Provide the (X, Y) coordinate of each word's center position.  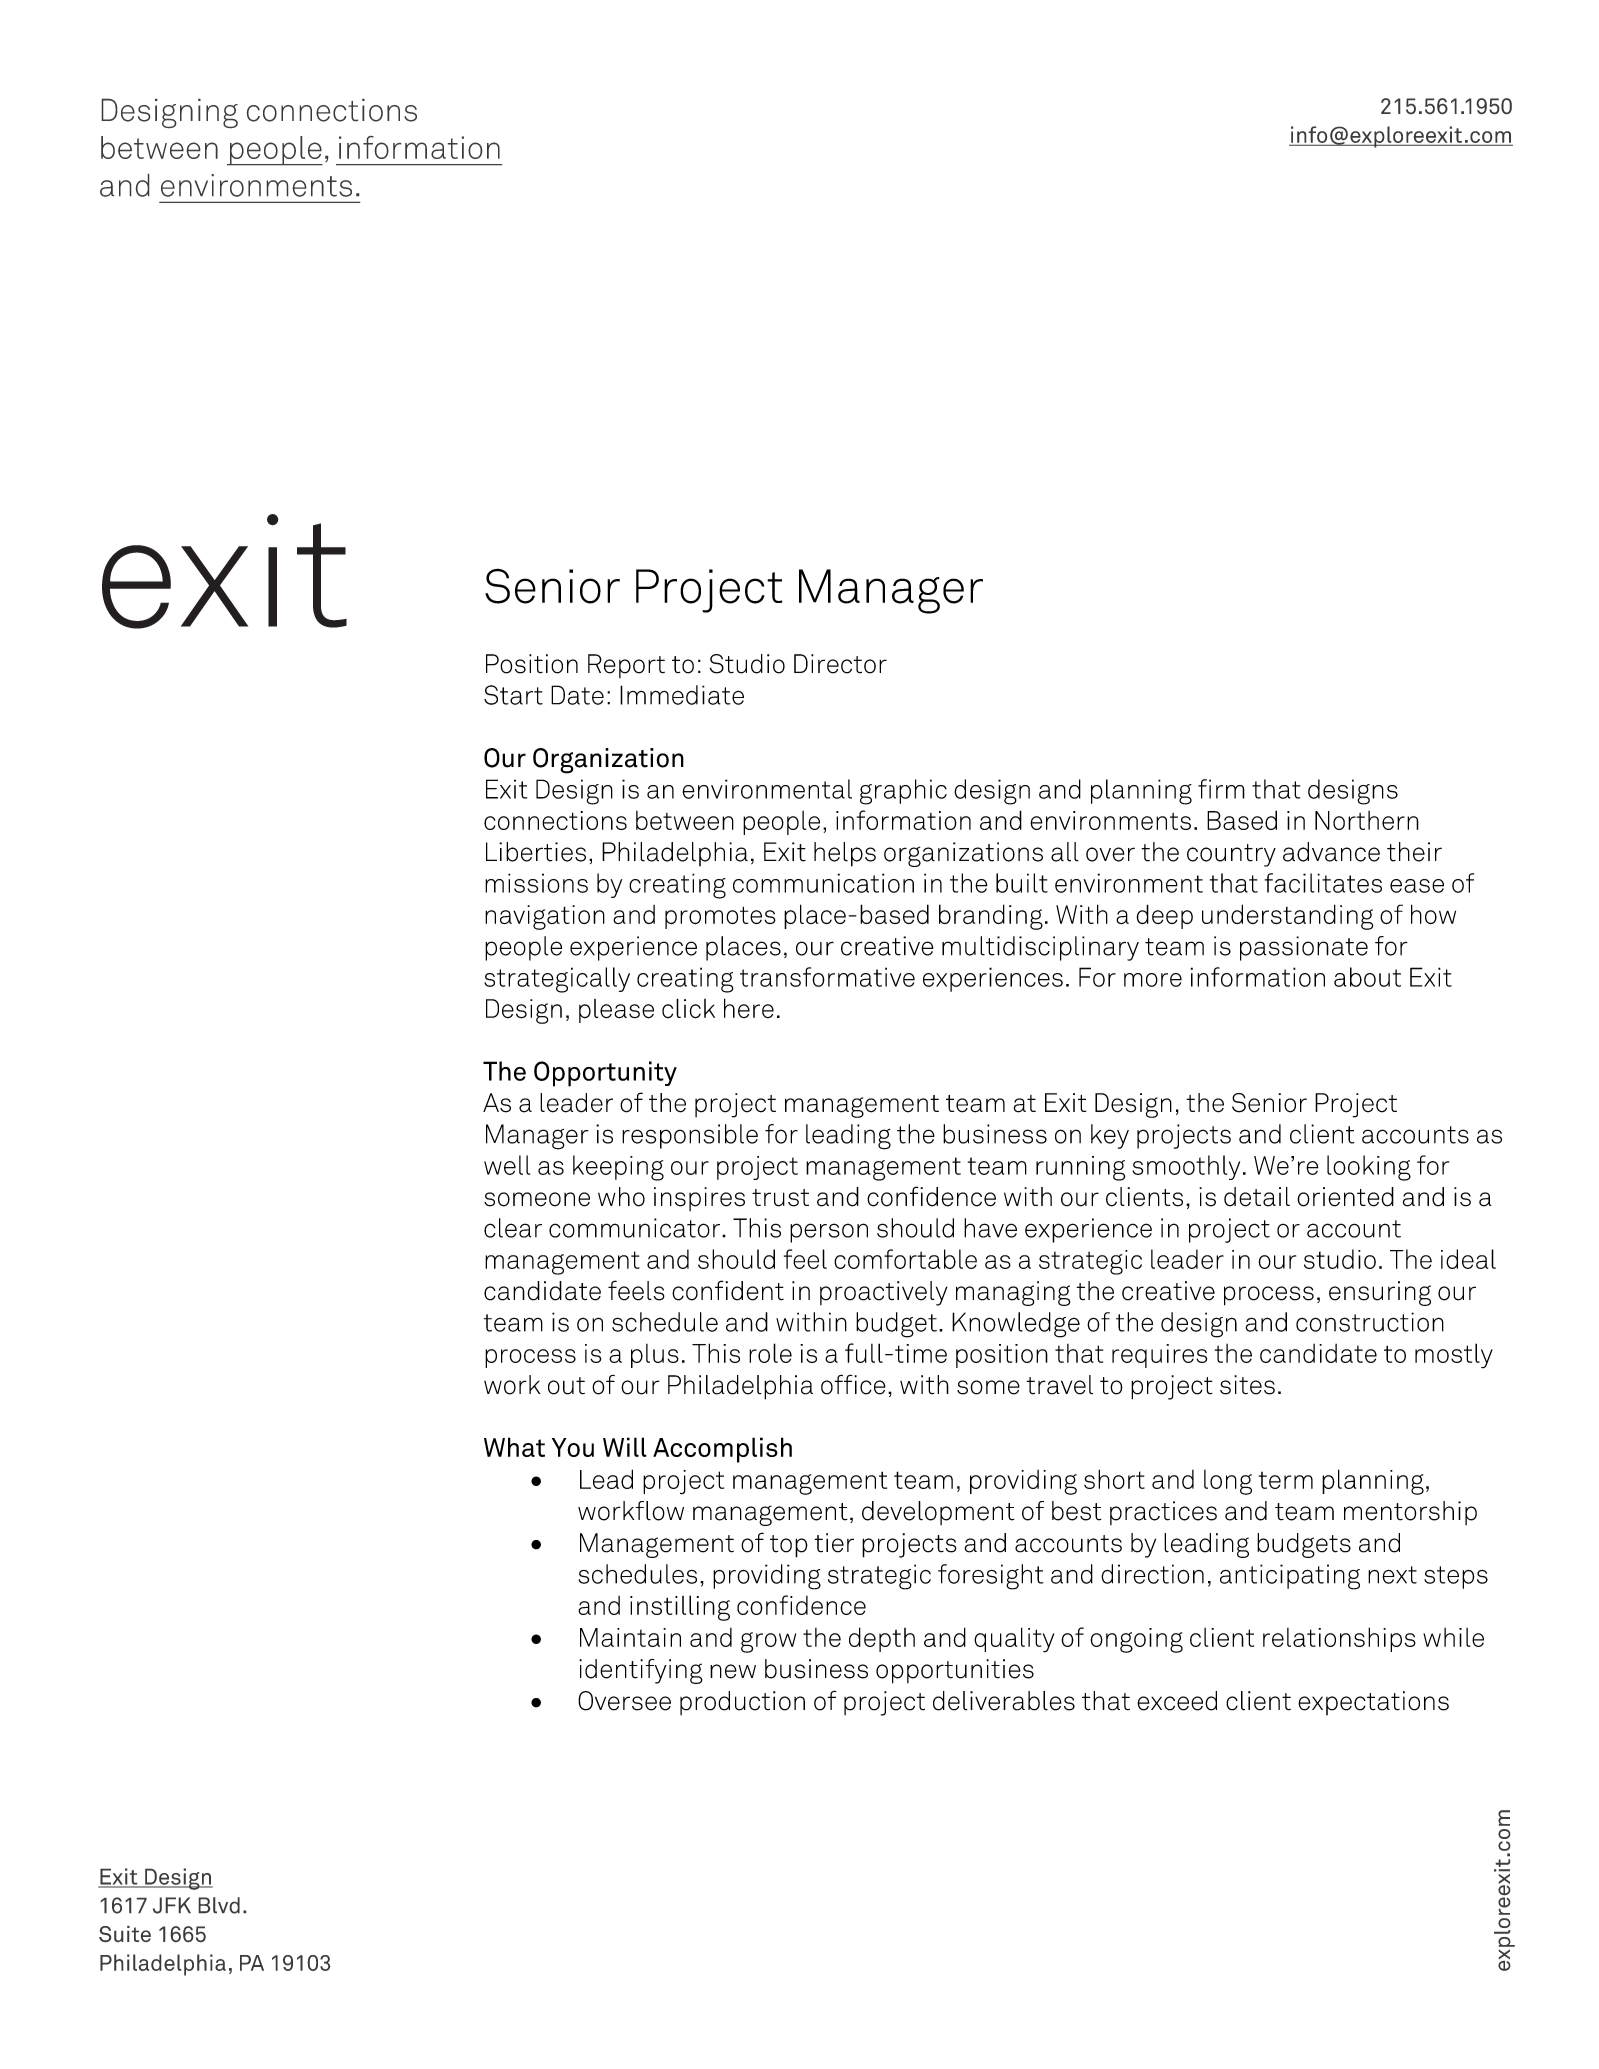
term (1286, 1480)
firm (1221, 789)
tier (834, 1543)
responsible (690, 1136)
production (742, 1703)
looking (1369, 1168)
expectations (1373, 1703)
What (514, 1447)
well (507, 1165)
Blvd (219, 1905)
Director (840, 664)
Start (513, 695)
